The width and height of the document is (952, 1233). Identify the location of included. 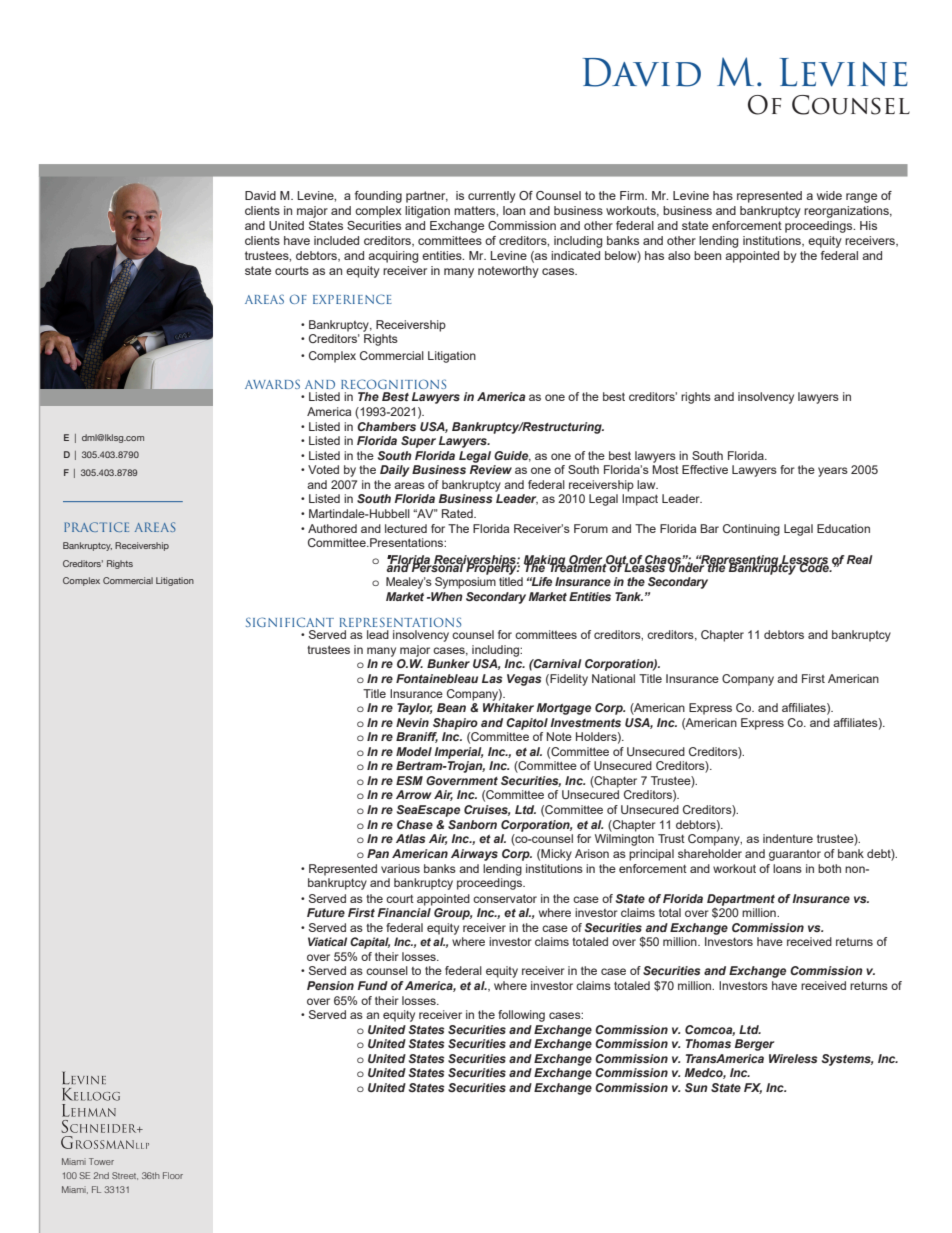
(336, 240).
